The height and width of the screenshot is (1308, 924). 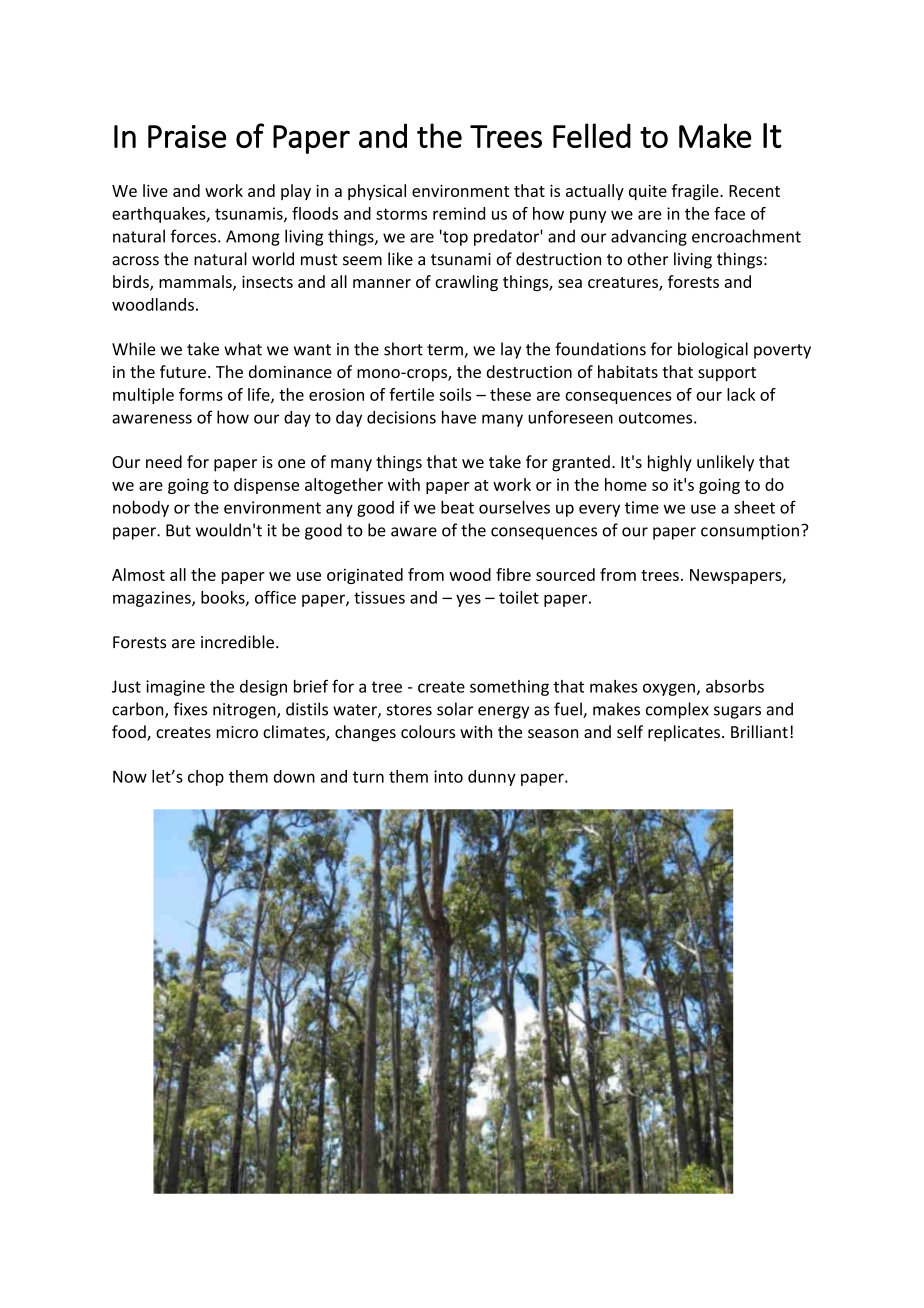 What do you see at coordinates (446, 351) in the screenshot?
I see `term` at bounding box center [446, 351].
